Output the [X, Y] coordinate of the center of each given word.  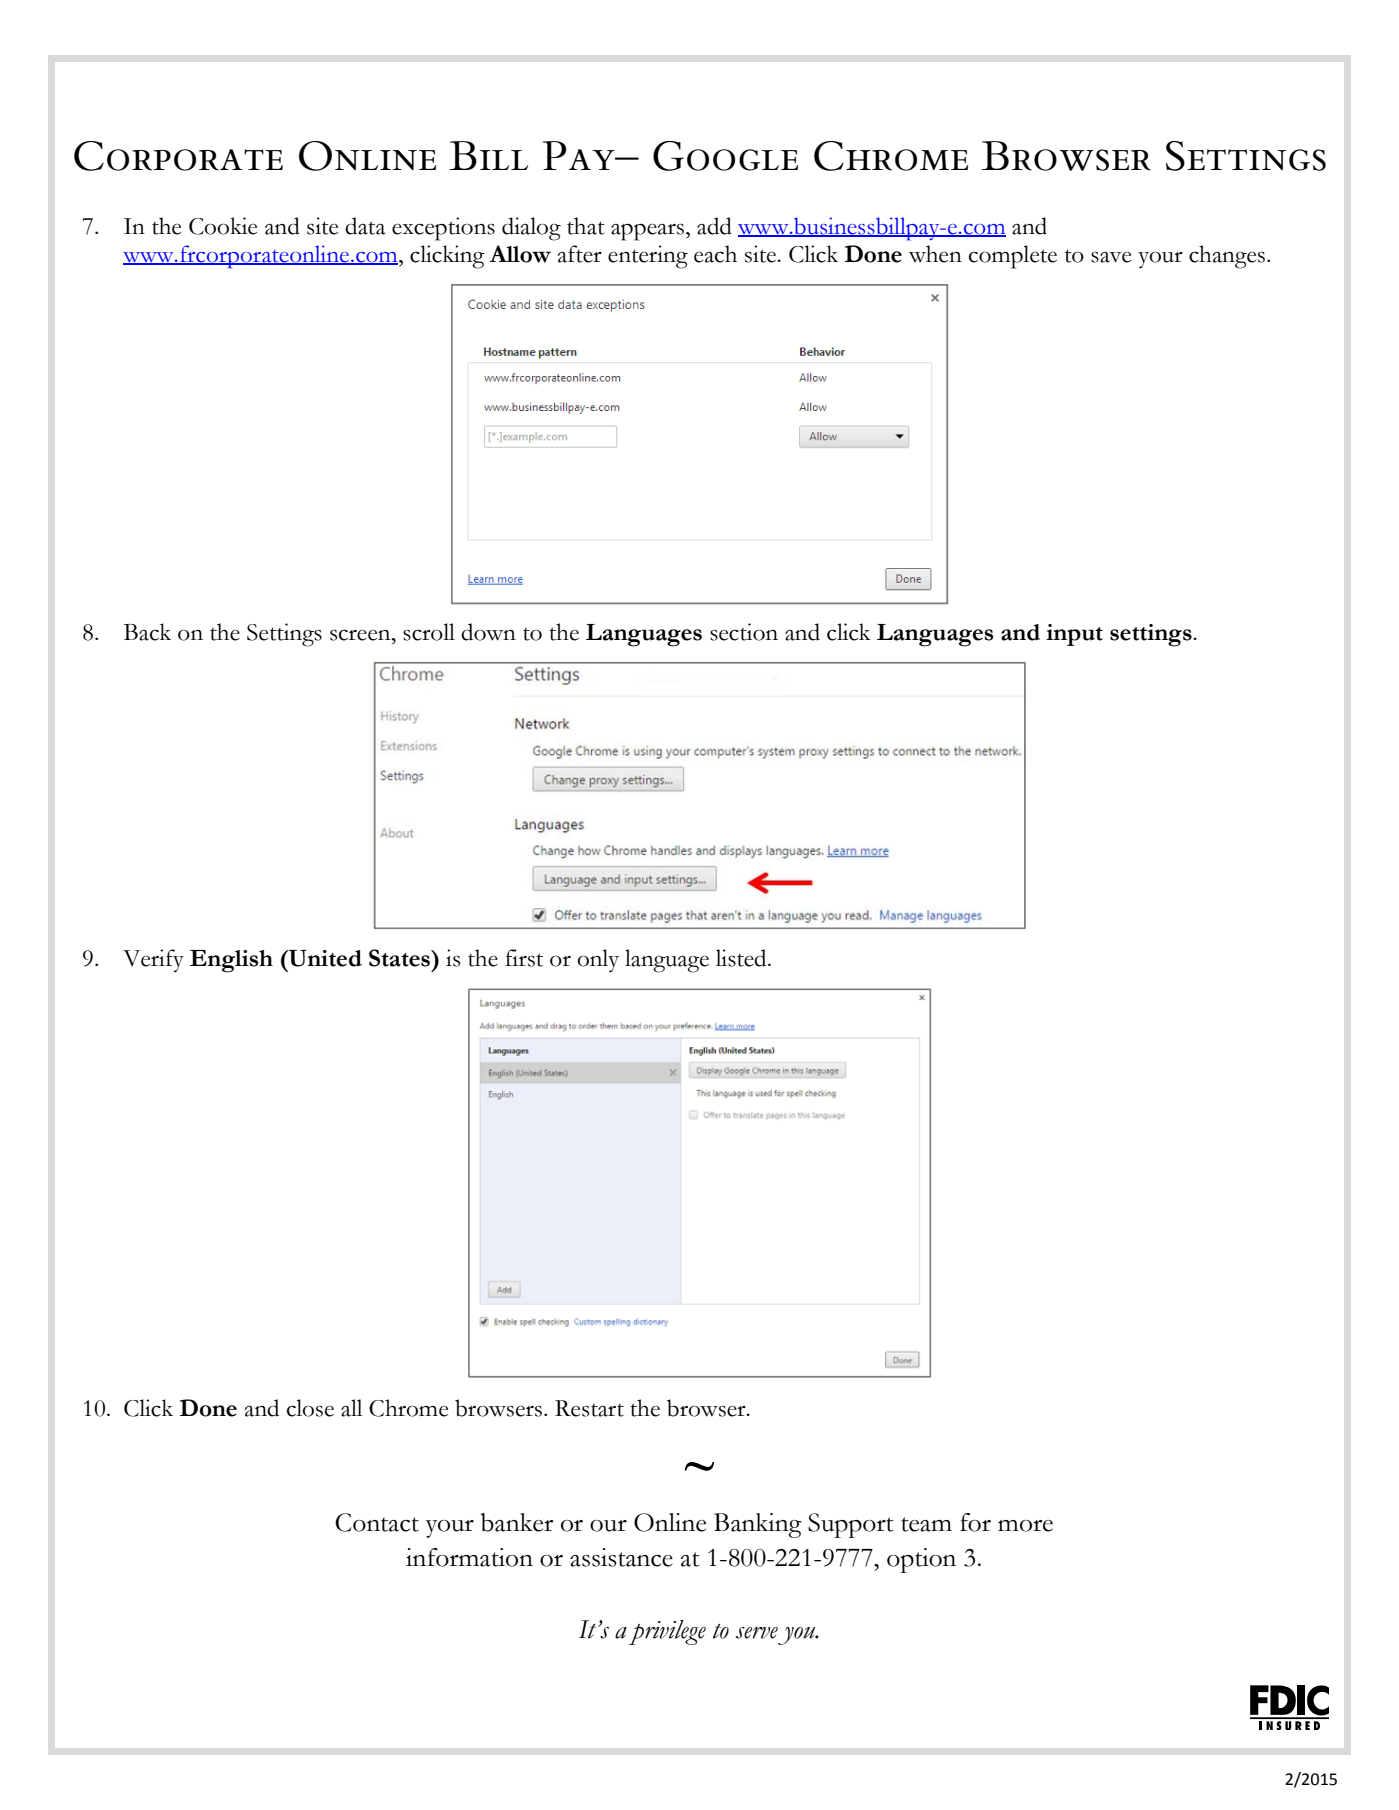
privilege [667, 1632]
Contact [377, 1522]
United [324, 958]
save [1111, 257]
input [1074, 635]
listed [742, 958]
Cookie [223, 226]
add [714, 226]
